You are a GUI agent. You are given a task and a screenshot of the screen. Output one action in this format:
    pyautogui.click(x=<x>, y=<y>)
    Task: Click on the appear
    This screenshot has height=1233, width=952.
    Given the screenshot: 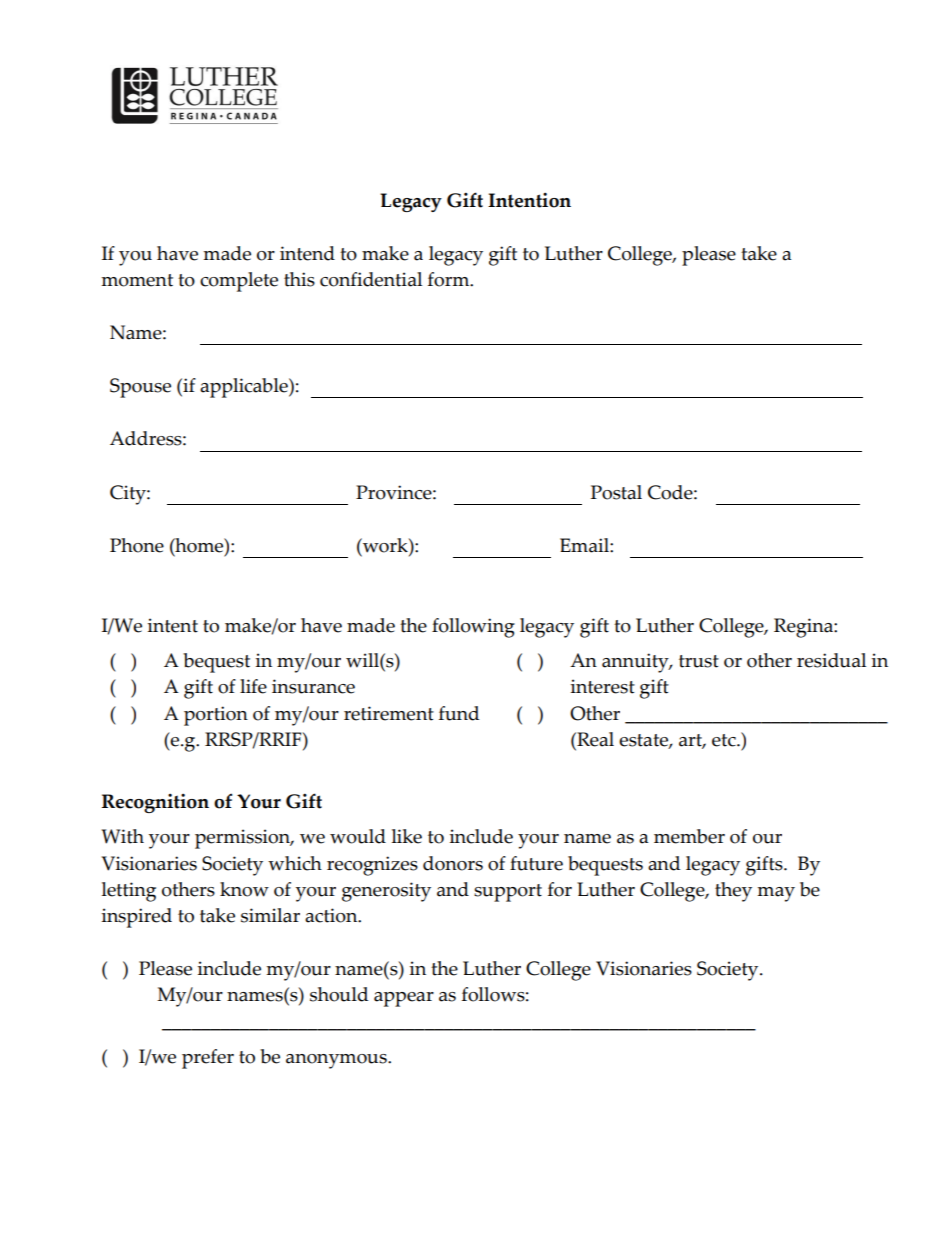 What is the action you would take?
    pyautogui.click(x=404, y=999)
